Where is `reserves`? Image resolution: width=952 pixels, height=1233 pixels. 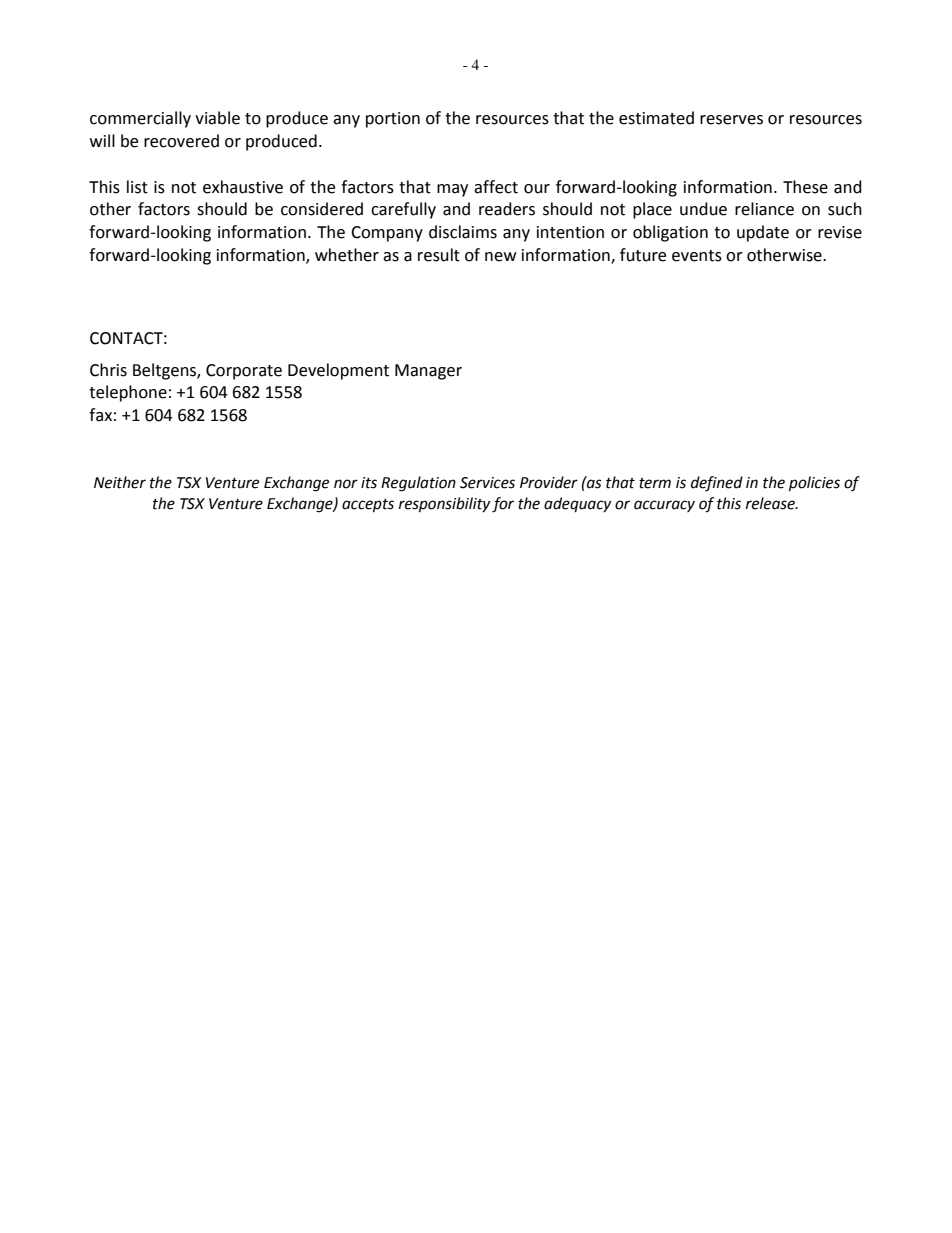
reserves is located at coordinates (731, 120).
